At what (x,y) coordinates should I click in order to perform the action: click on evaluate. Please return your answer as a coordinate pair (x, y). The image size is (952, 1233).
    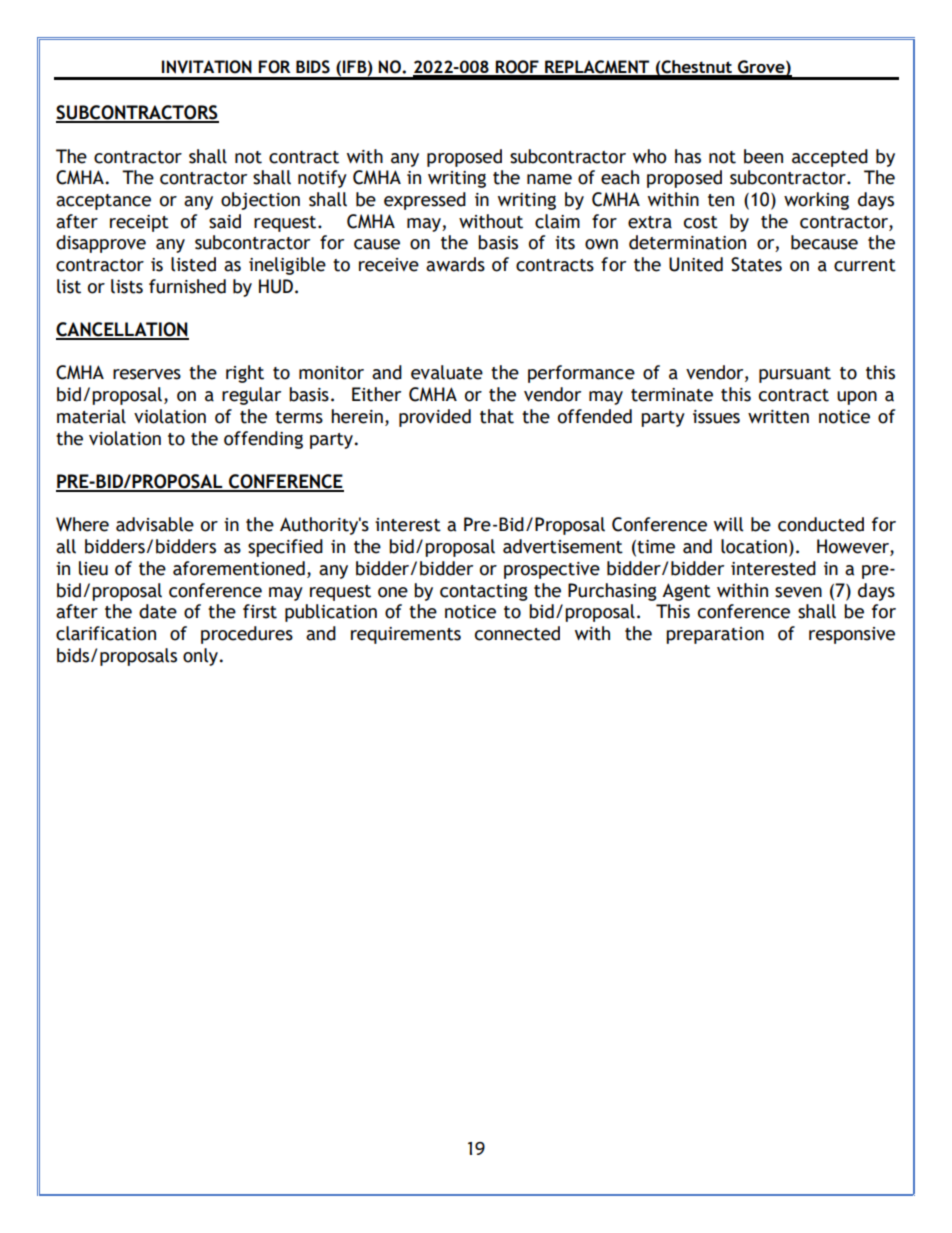
    Looking at the image, I should click on (447, 372).
